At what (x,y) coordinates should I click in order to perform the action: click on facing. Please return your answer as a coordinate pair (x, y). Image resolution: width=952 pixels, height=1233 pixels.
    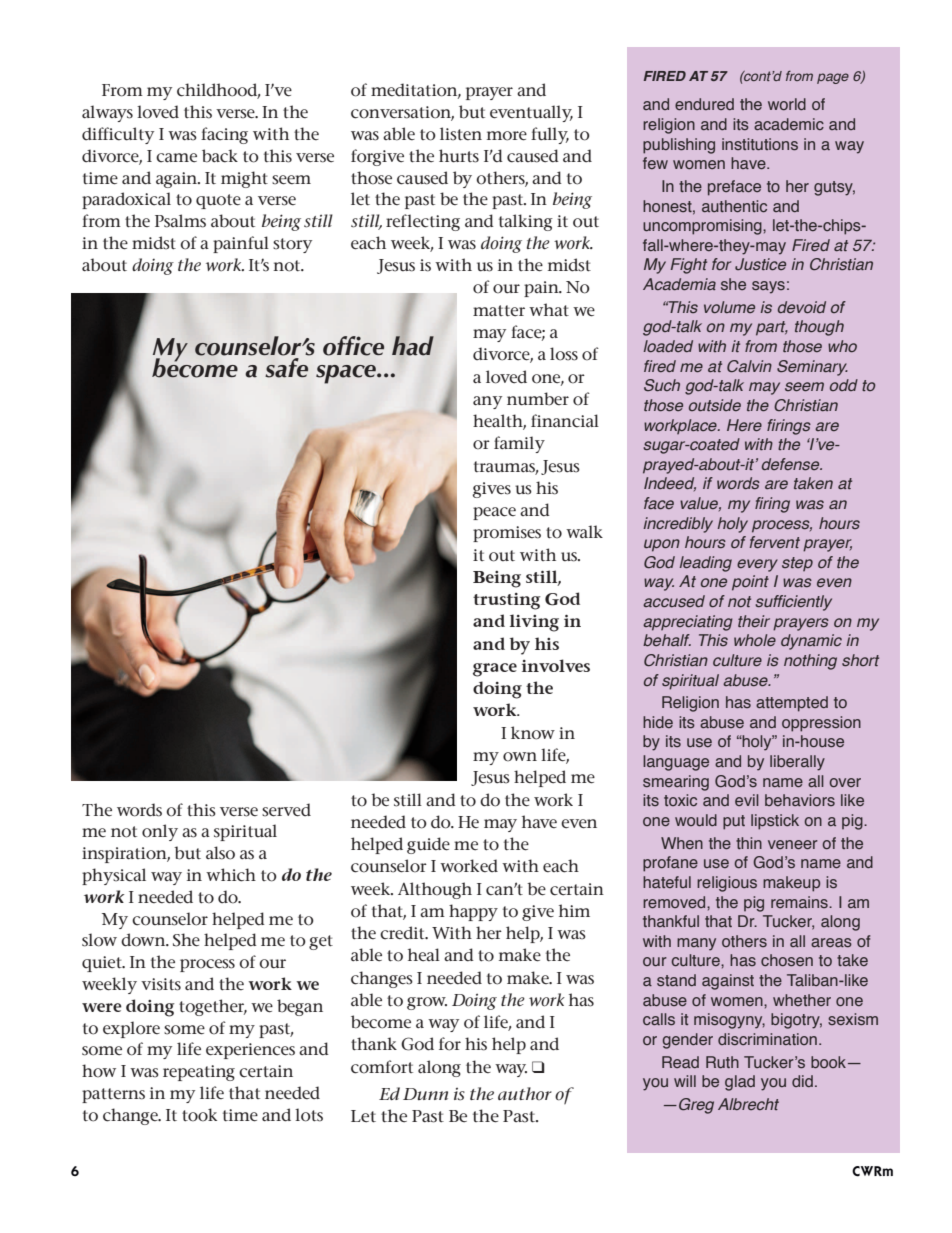
    Looking at the image, I should click on (224, 135).
